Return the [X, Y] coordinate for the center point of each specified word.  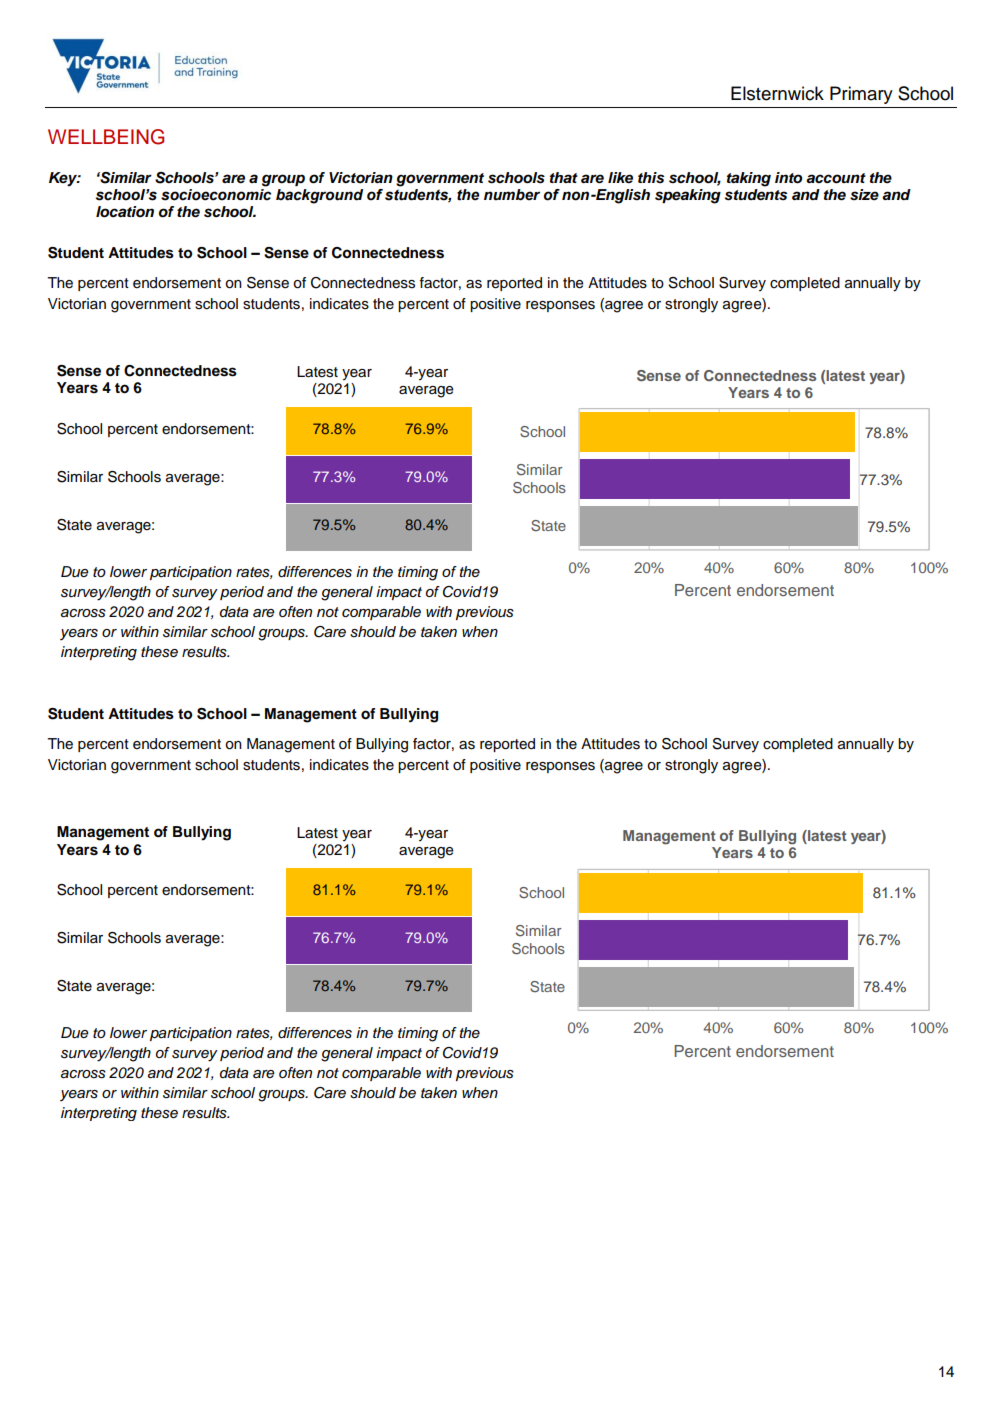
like [620, 178]
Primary [861, 95]
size [864, 195]
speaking [688, 196]
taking [749, 179]
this [651, 178]
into [788, 178]
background [319, 196]
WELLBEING [106, 137]
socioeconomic [216, 193]
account [836, 178]
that [564, 177]
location [125, 212]
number [512, 195]
